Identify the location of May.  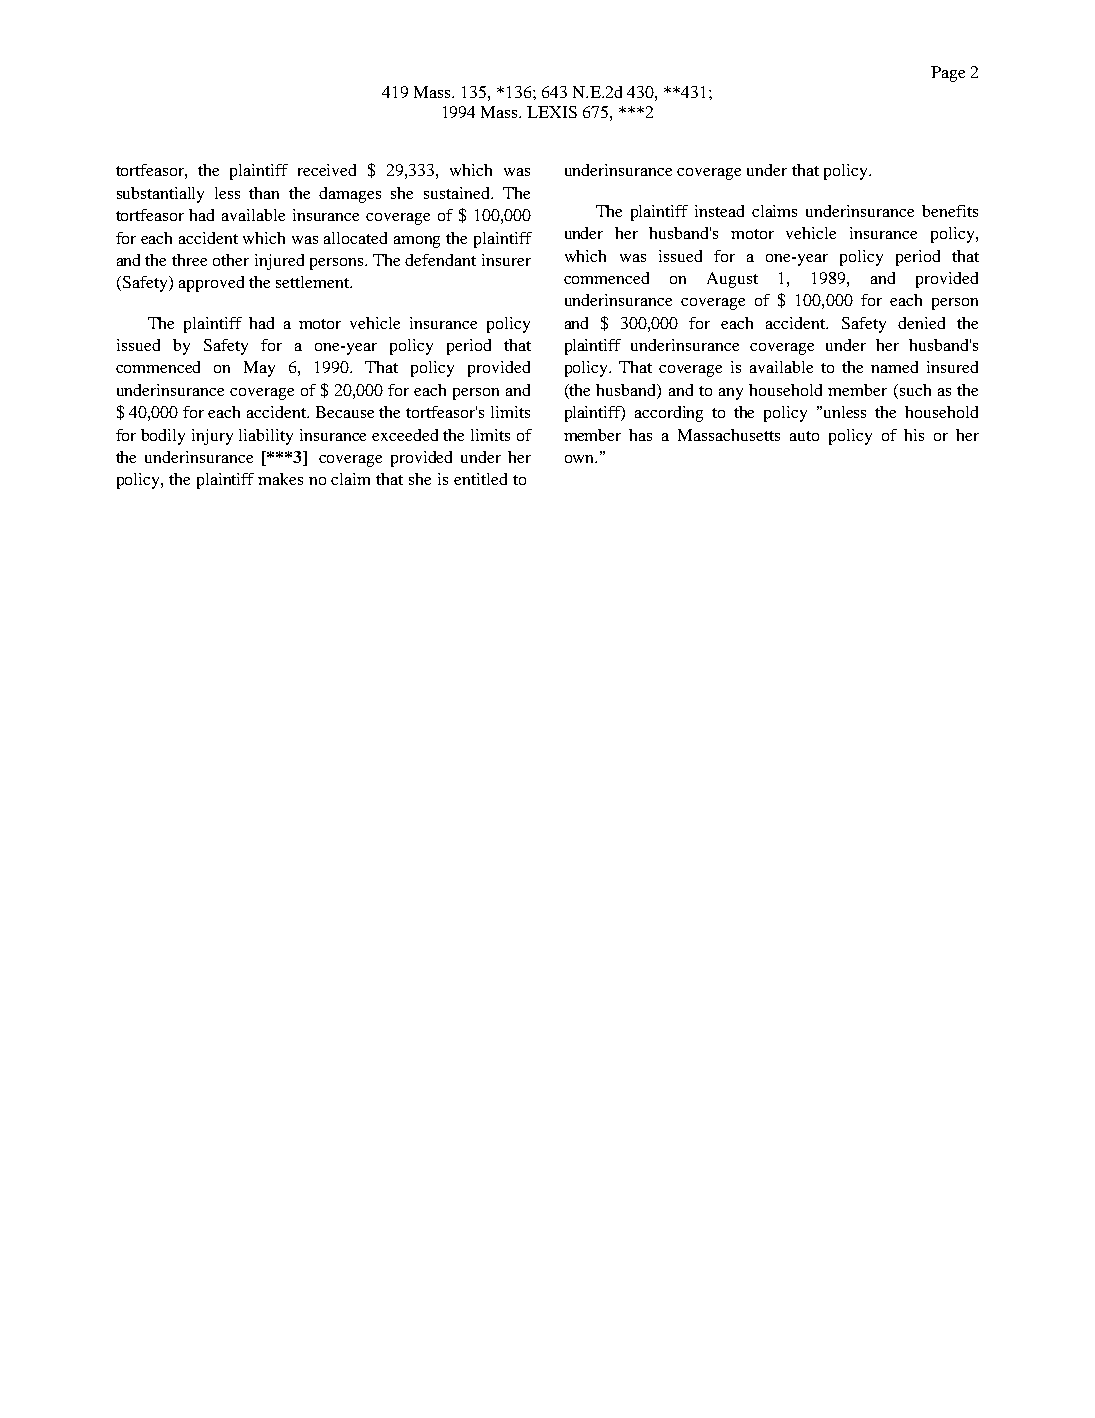
(259, 369).
